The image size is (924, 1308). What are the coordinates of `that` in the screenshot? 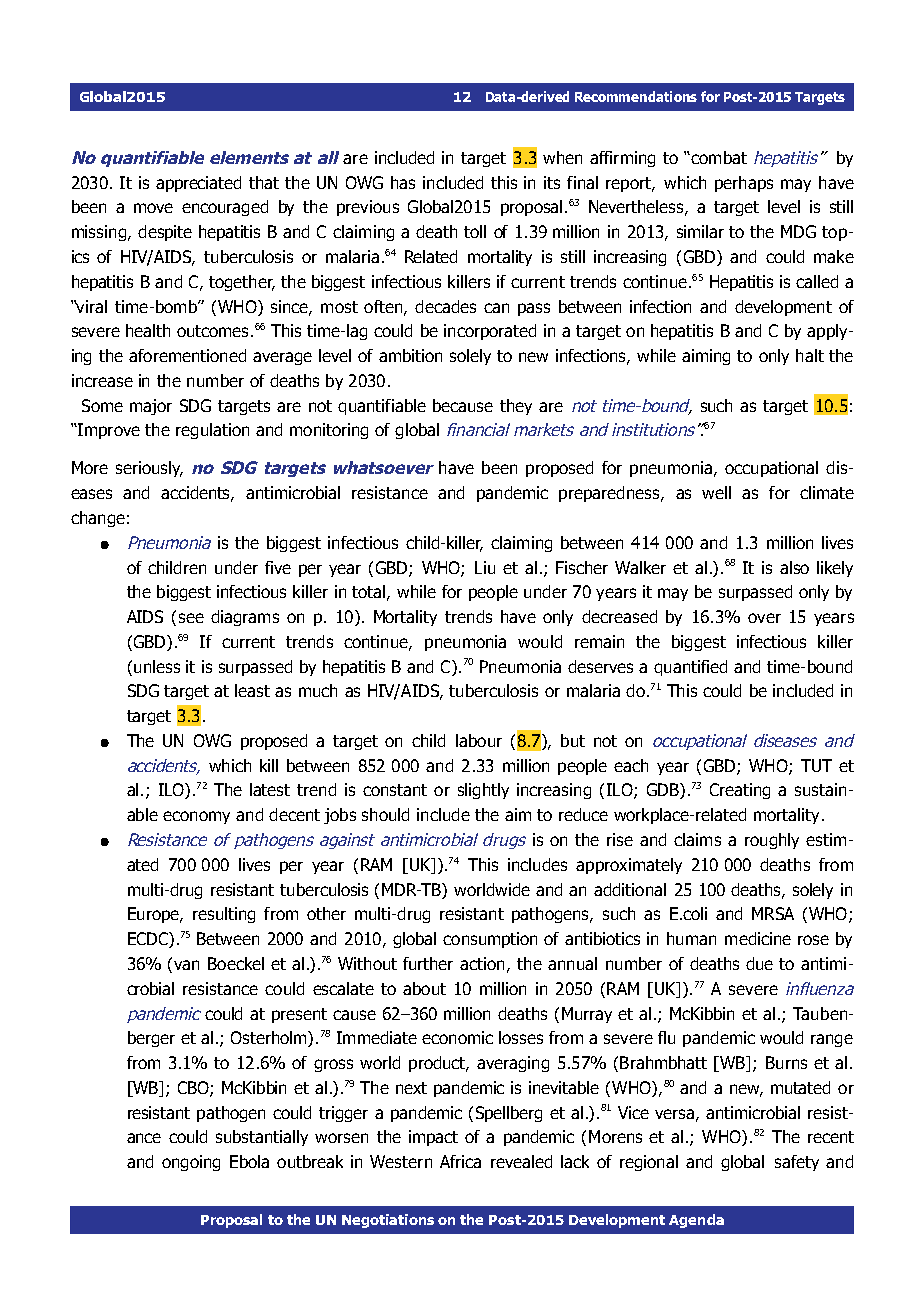 It's located at (264, 182).
